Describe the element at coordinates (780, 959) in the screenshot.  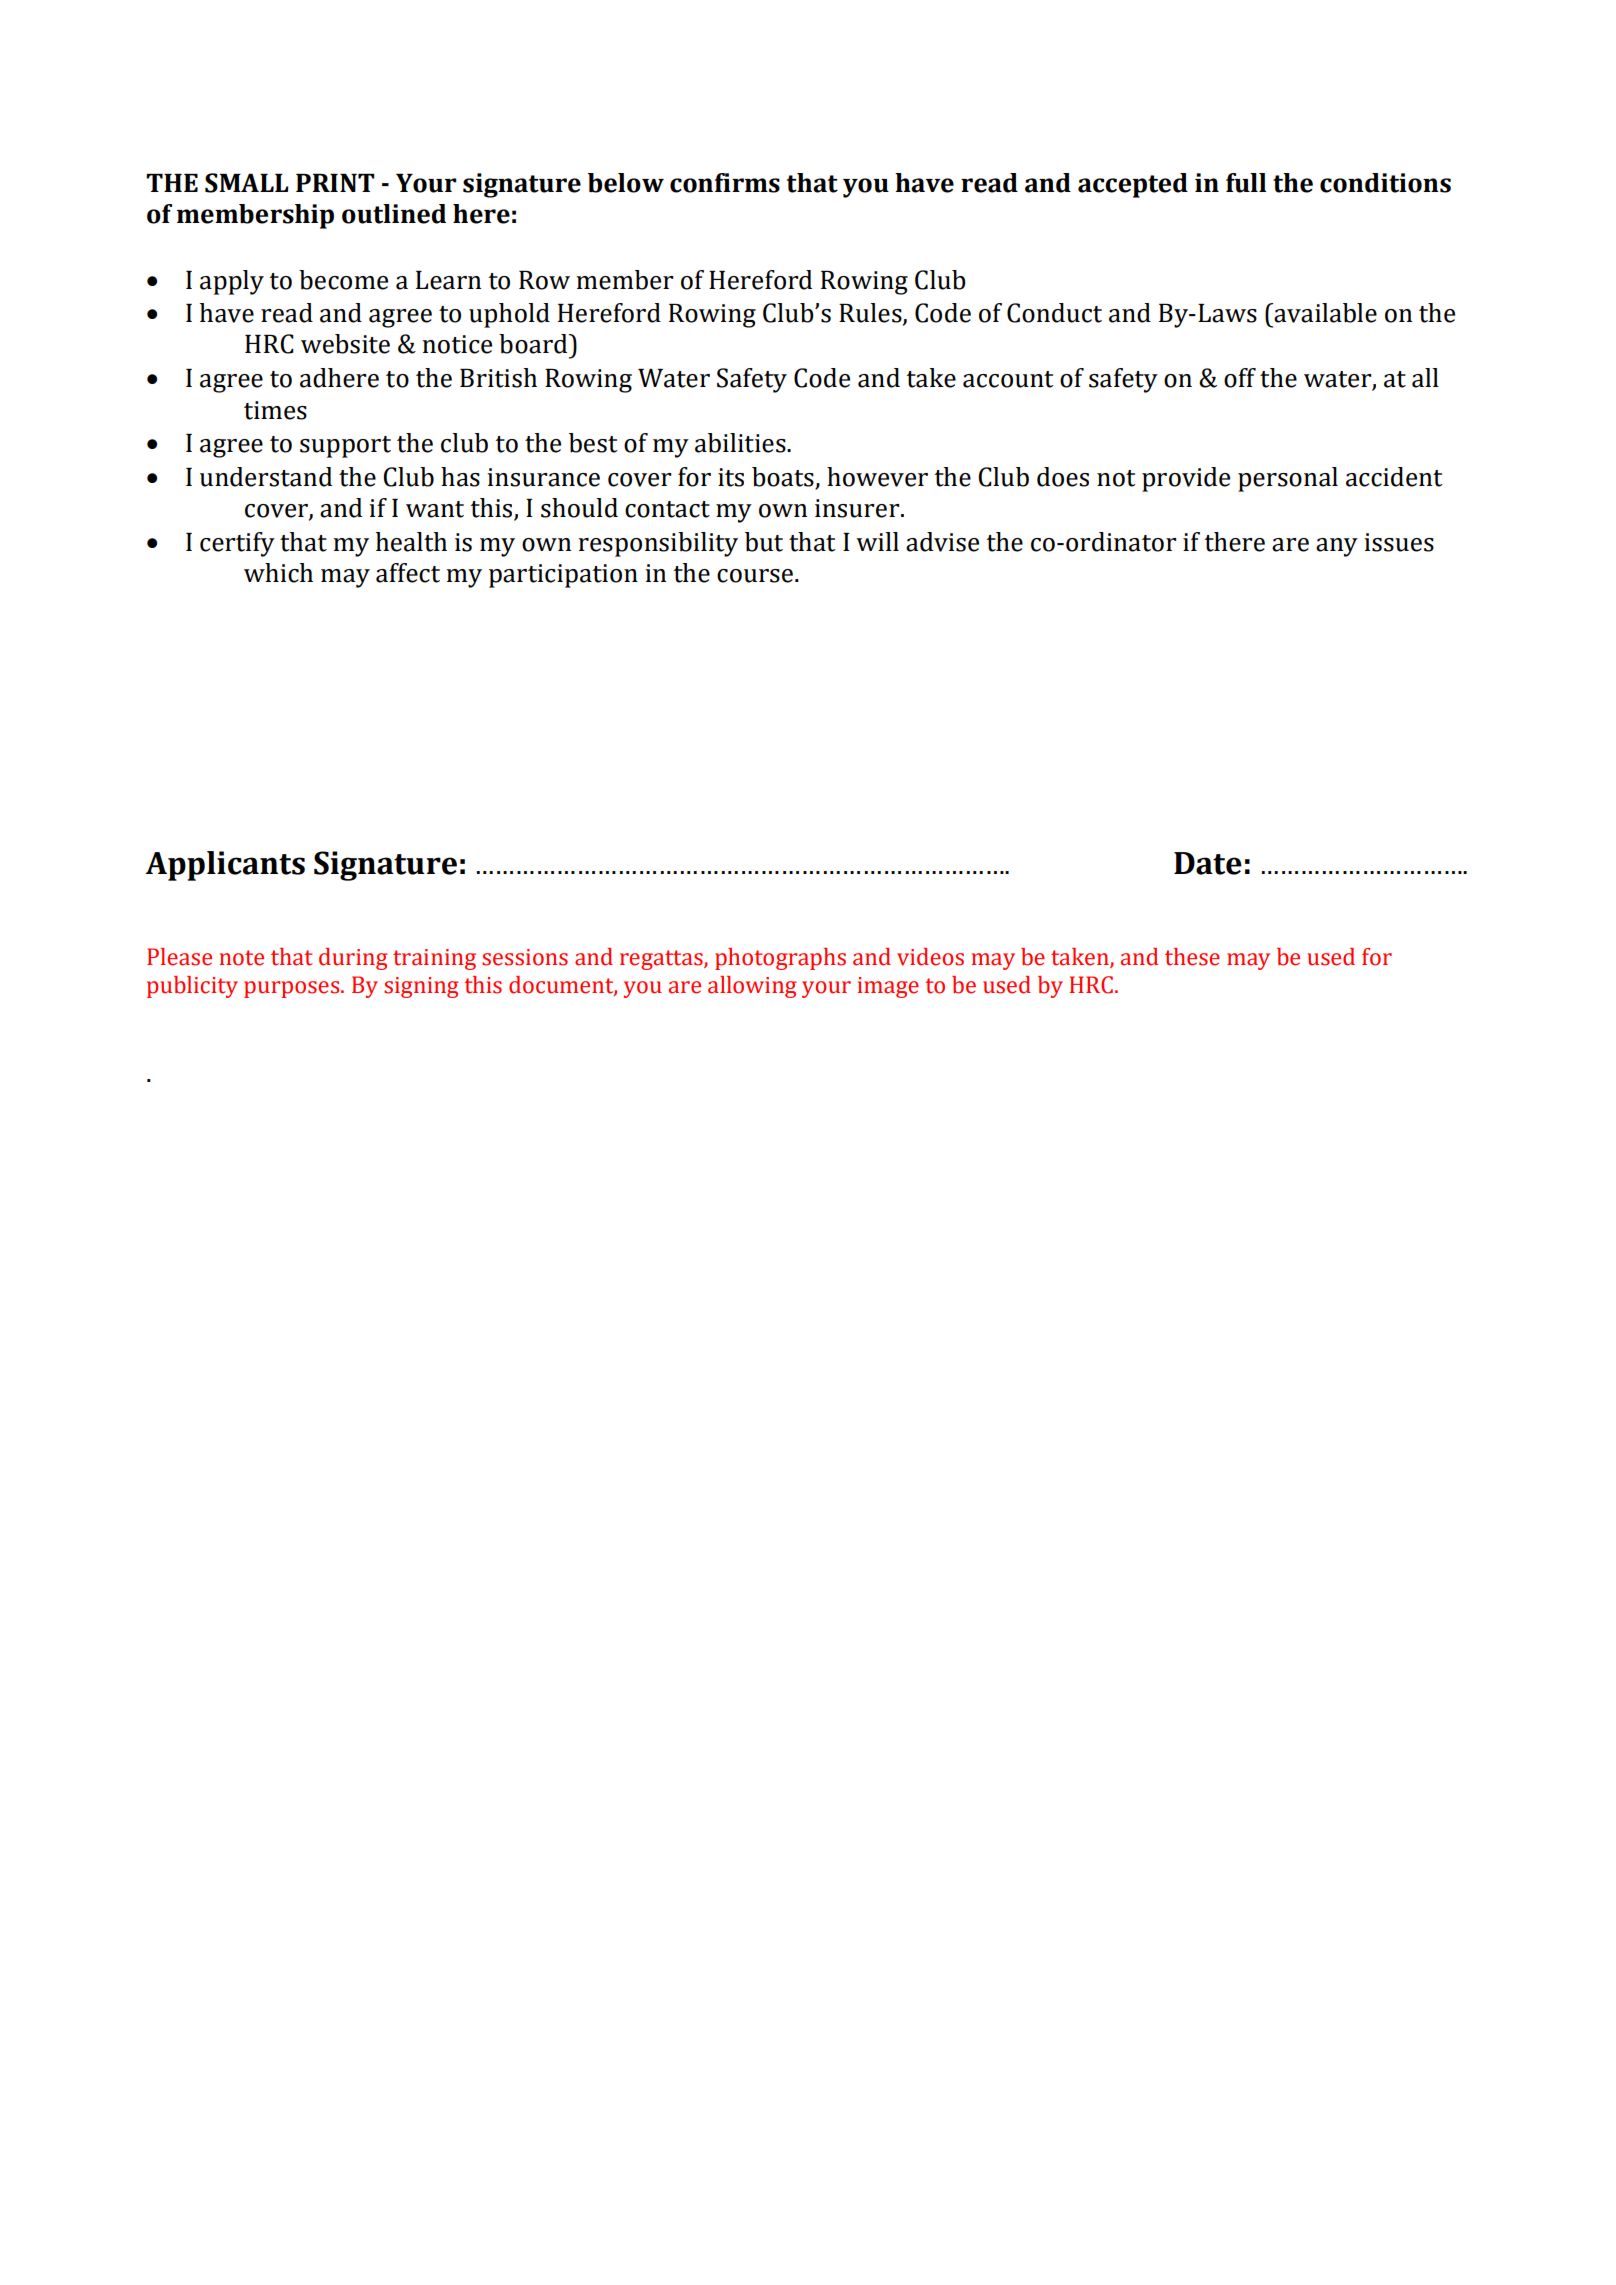
I see `photographs` at that location.
